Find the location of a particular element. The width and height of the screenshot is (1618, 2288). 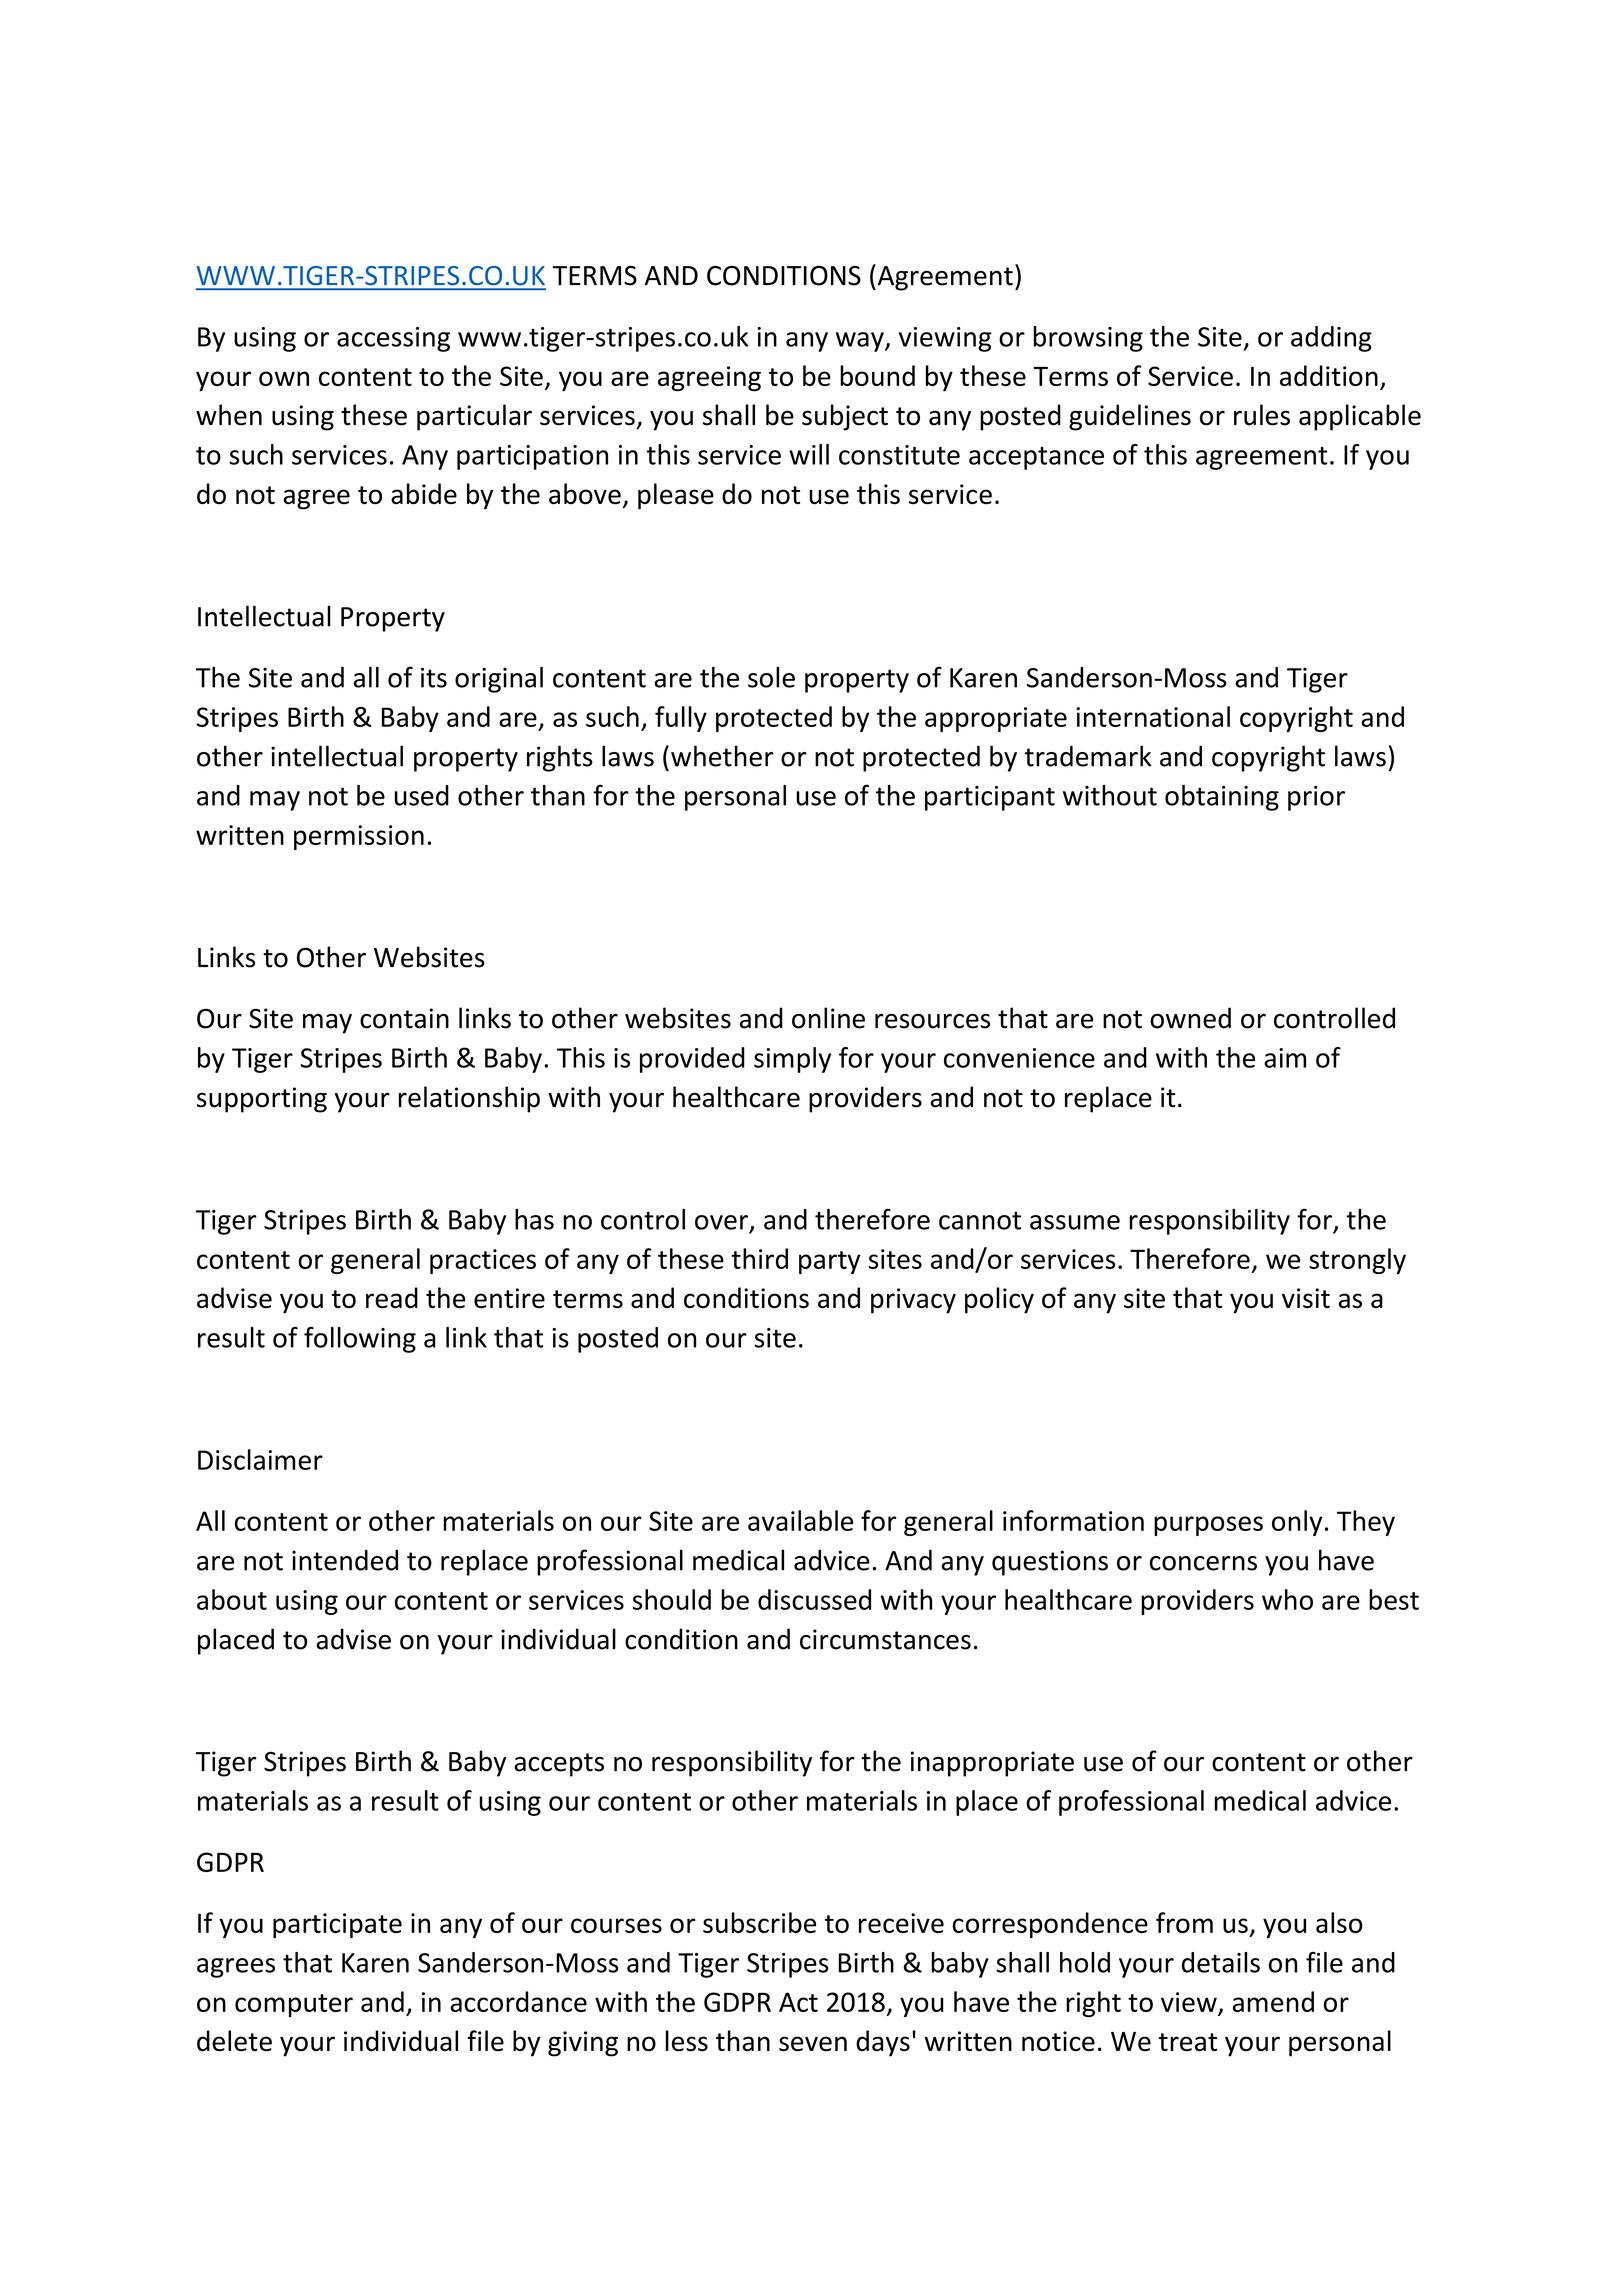

computer is located at coordinates (294, 2005).
